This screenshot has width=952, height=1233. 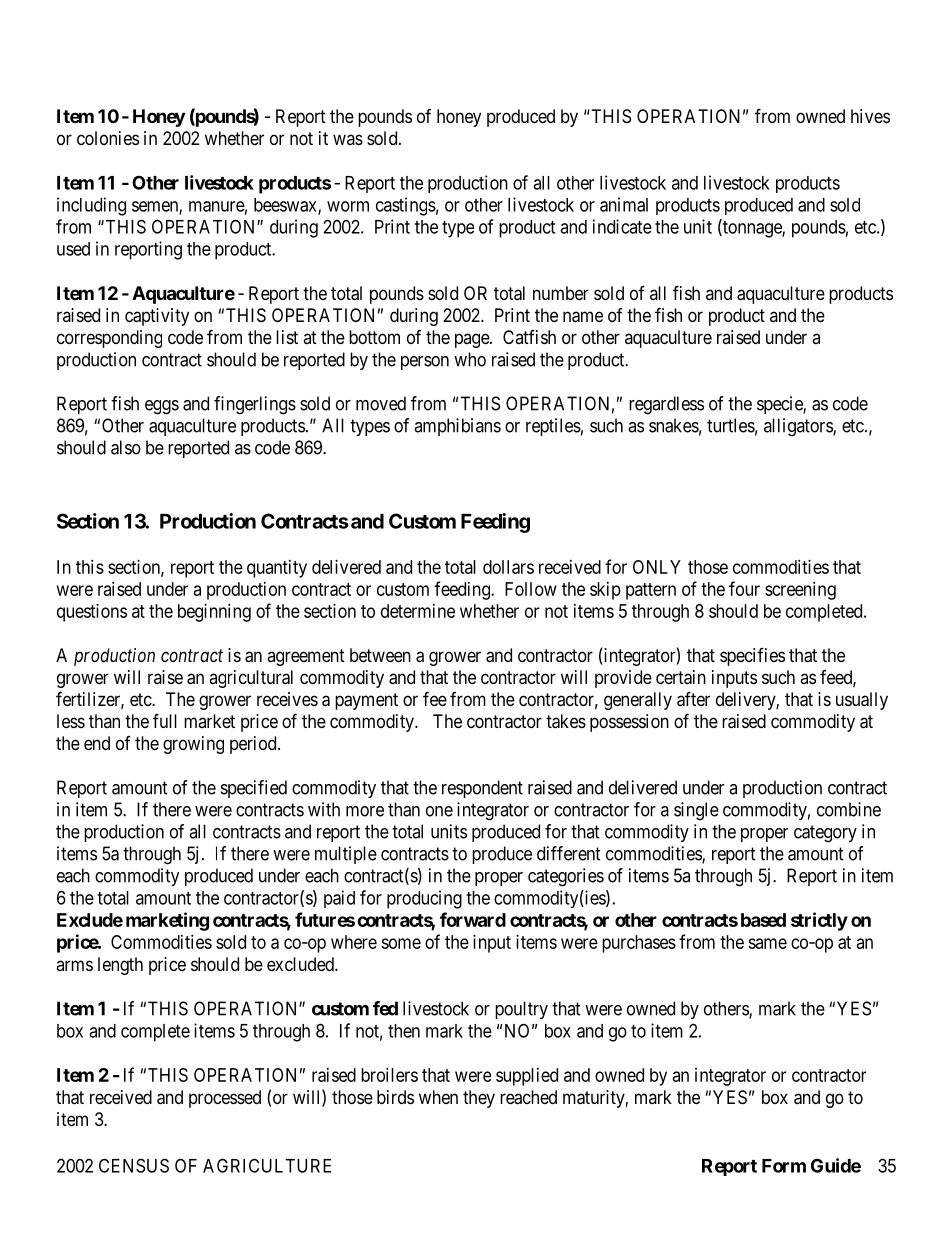 I want to click on was, so click(x=348, y=139).
